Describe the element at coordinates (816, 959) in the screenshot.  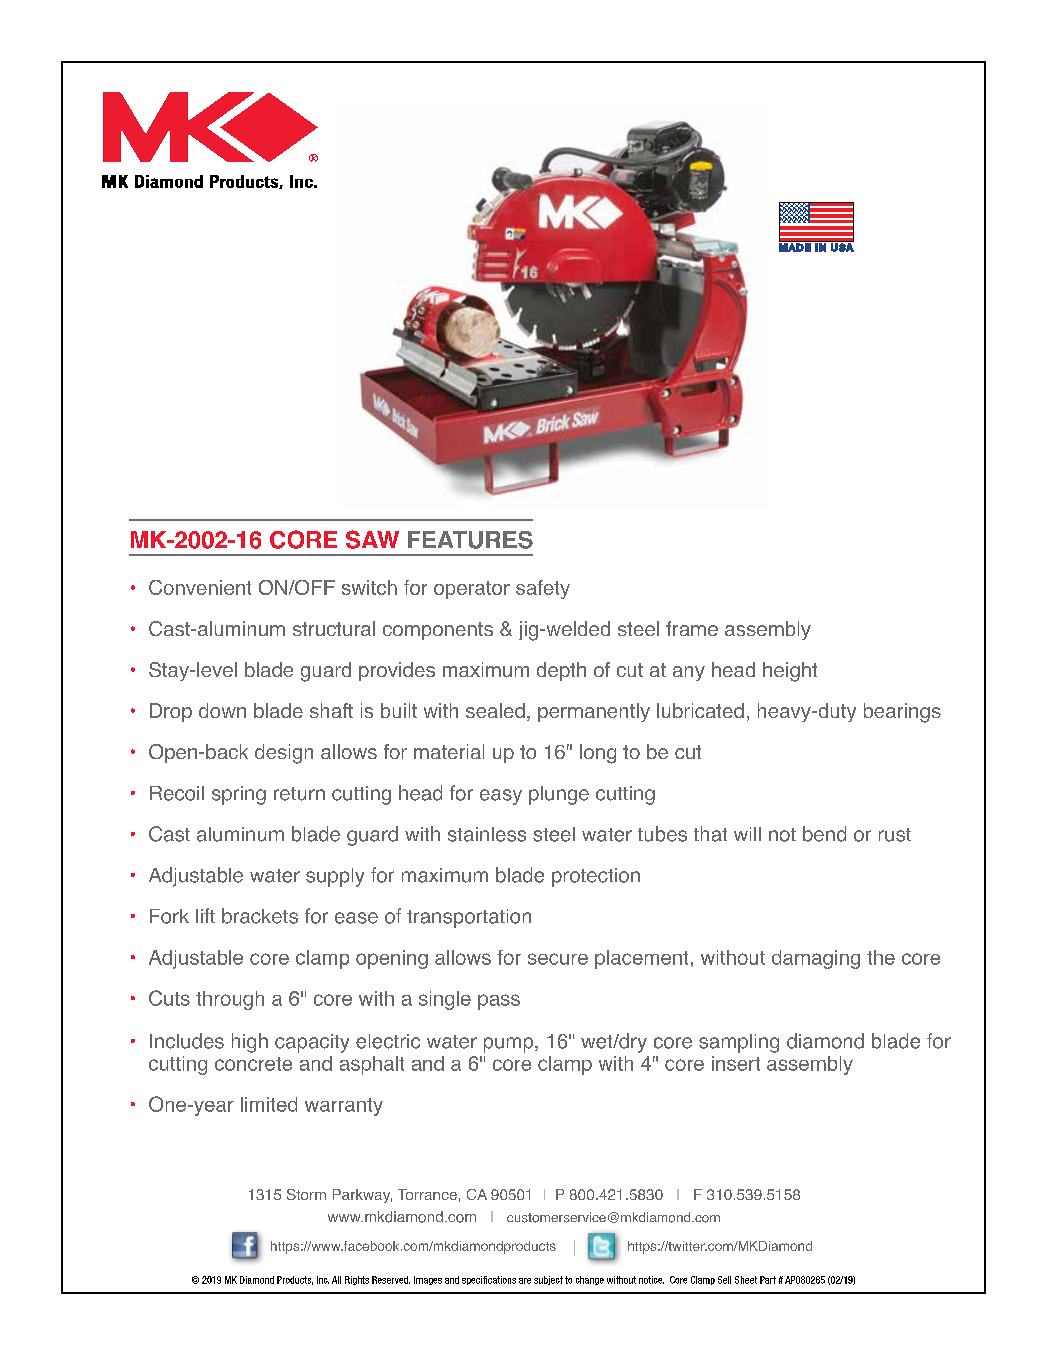
I see `damaging` at that location.
